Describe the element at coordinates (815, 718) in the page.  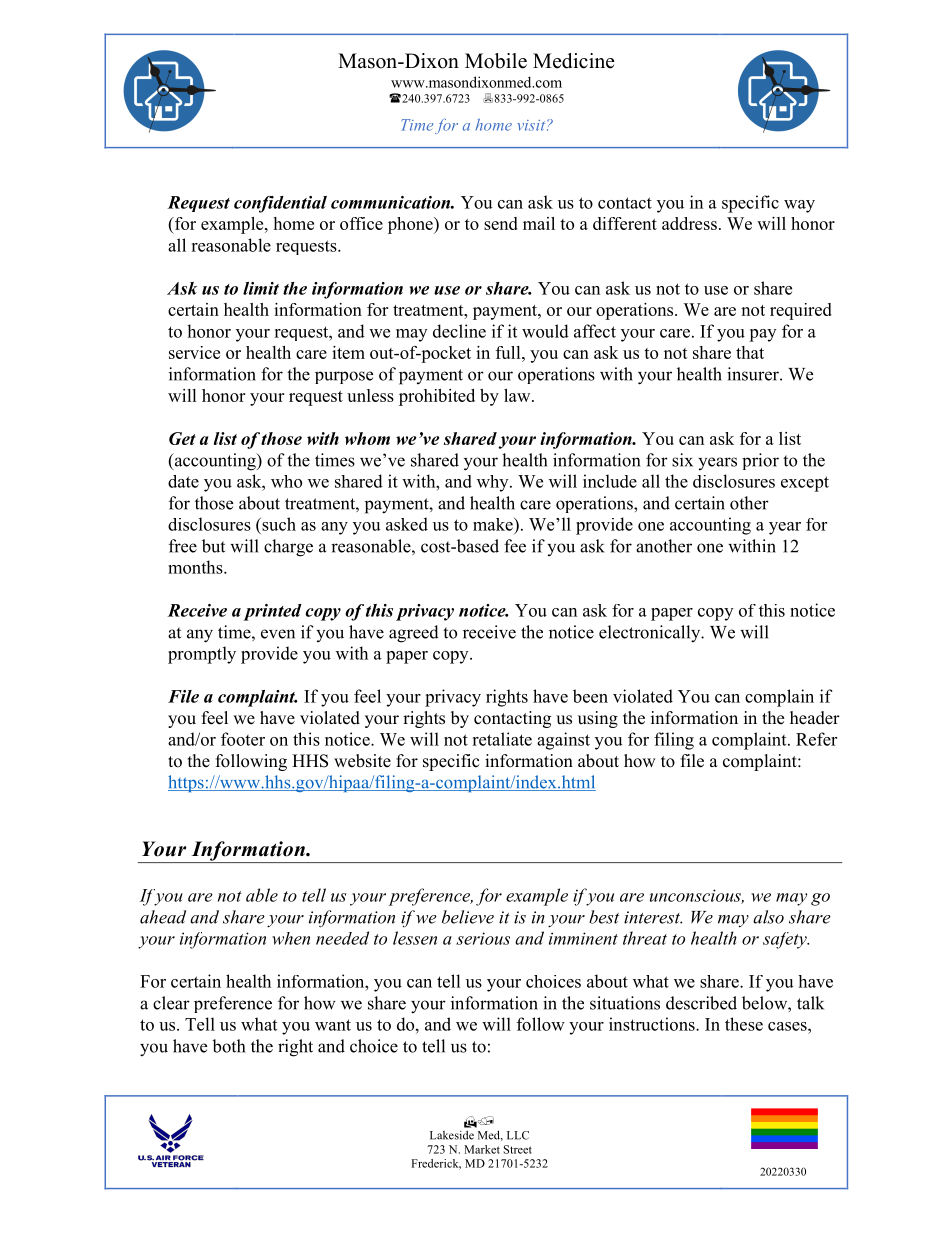
I see `header` at that location.
